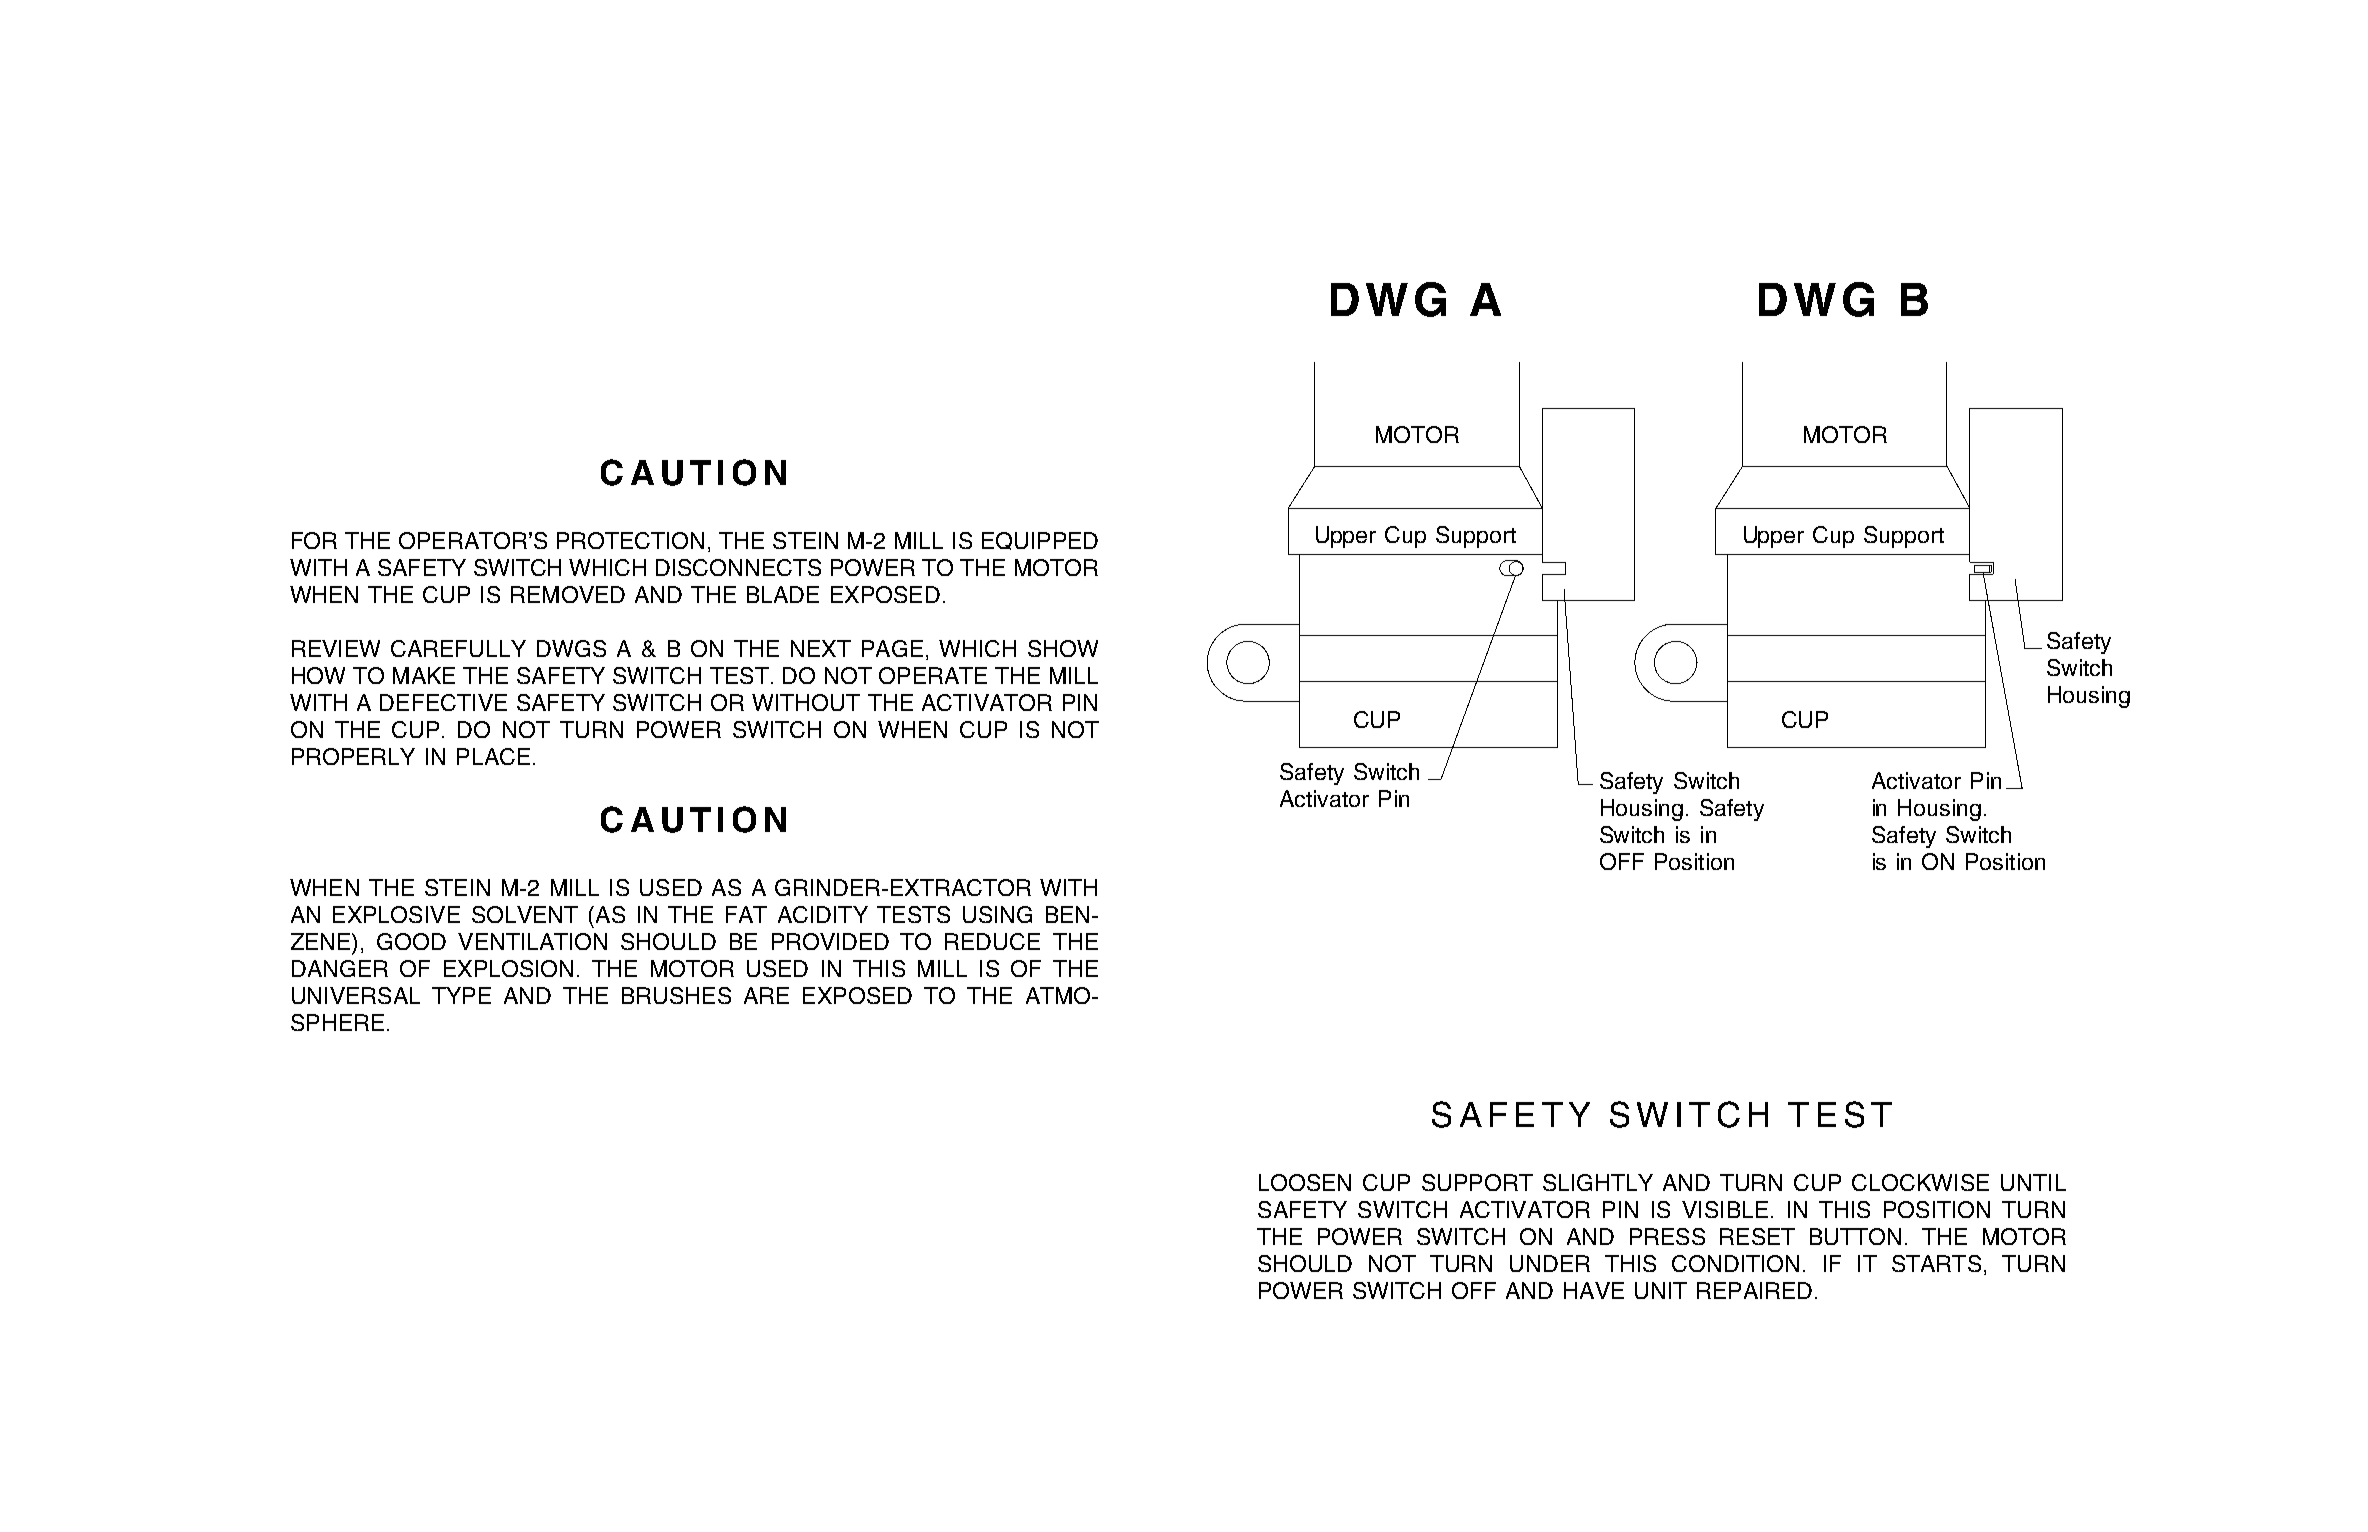 Image resolution: width=2368 pixels, height=1532 pixels. I want to click on SLIGHTLY, so click(1598, 1182).
